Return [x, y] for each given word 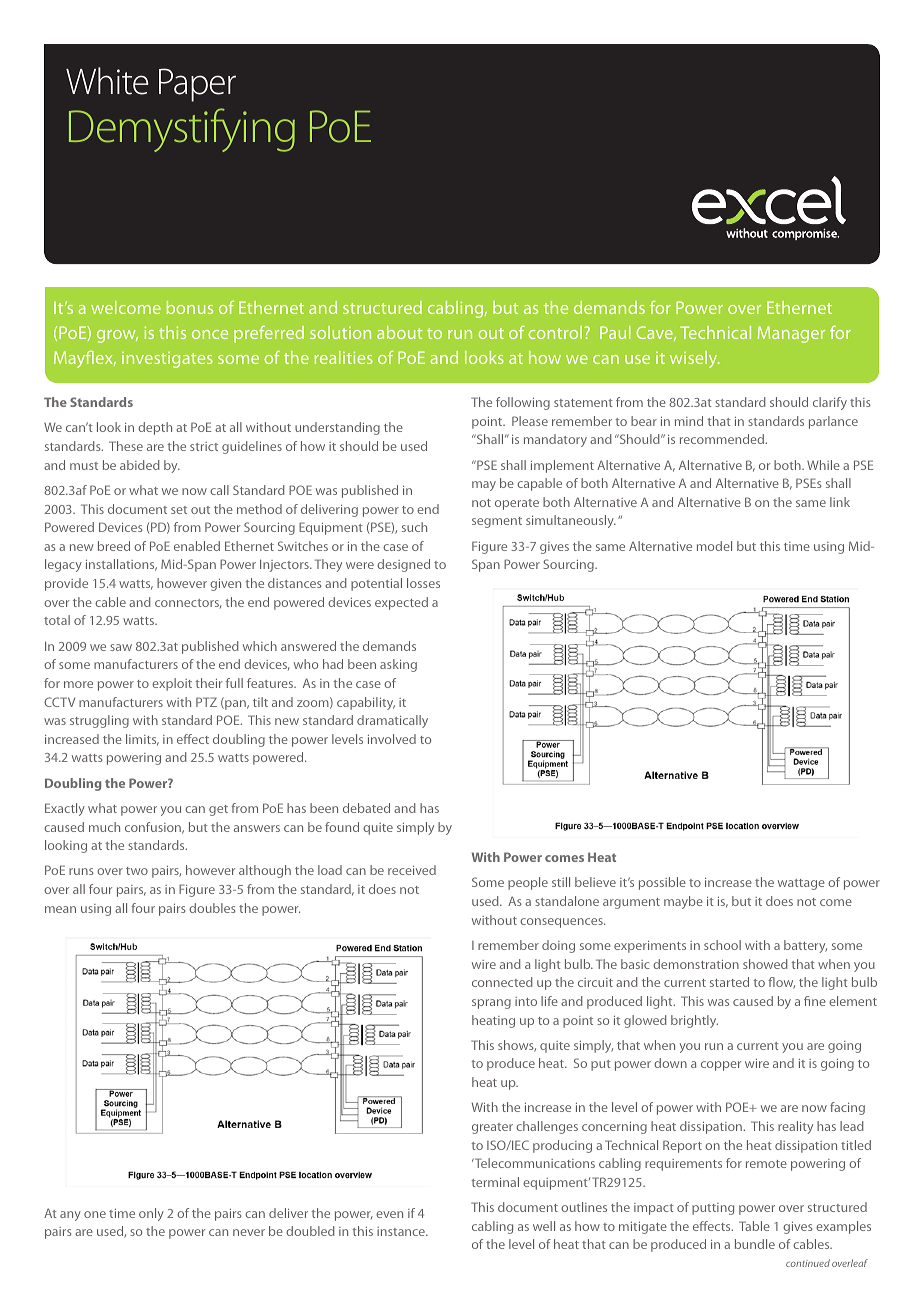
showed [765, 964]
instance [402, 1231]
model [714, 546]
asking [398, 665]
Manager [791, 334]
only [151, 1214]
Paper [197, 85]
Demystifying [182, 130]
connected [502, 982]
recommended [723, 439]
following [523, 403]
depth [155, 428]
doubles [212, 908]
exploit [172, 684]
